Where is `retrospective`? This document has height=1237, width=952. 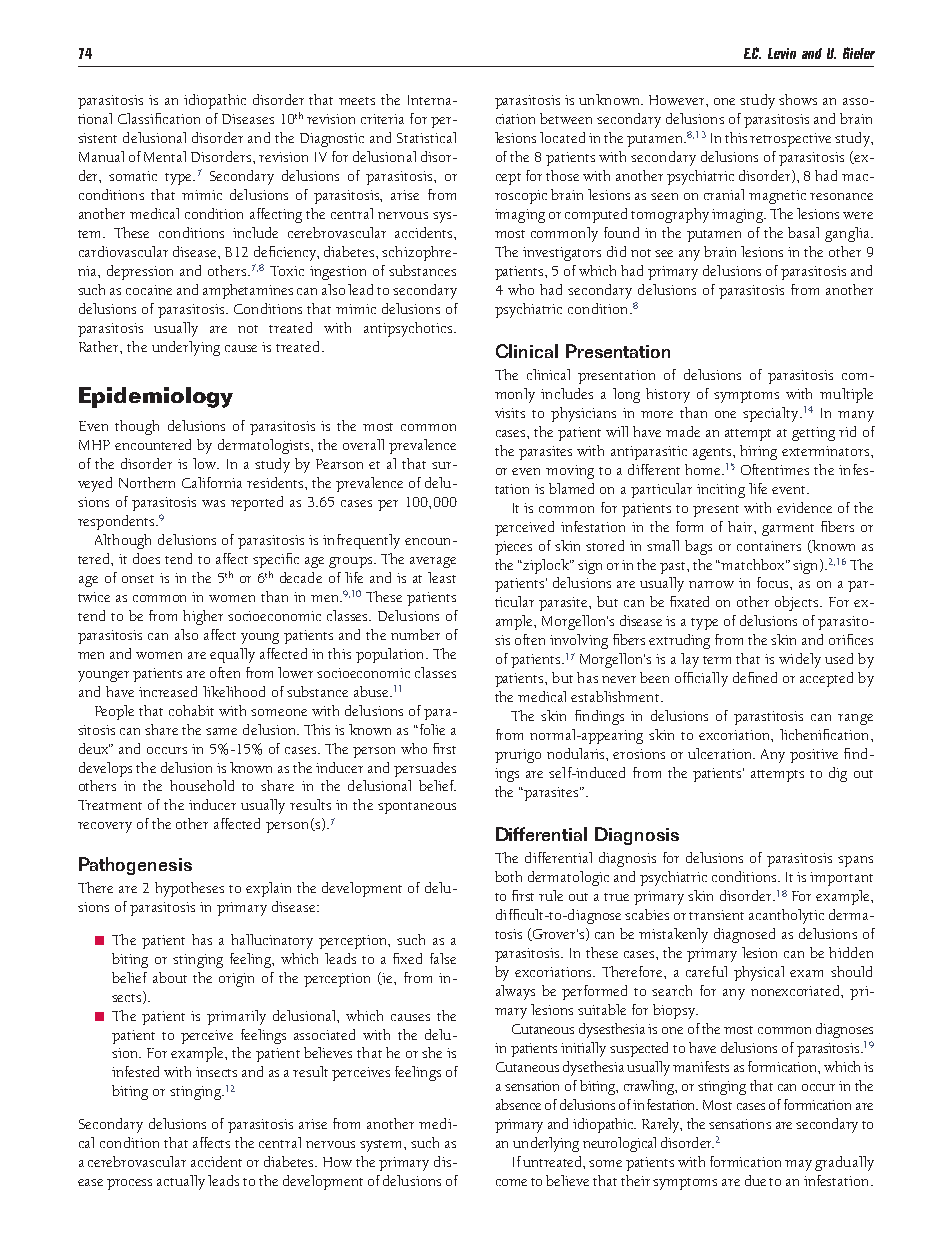
retrospective is located at coordinates (790, 140).
